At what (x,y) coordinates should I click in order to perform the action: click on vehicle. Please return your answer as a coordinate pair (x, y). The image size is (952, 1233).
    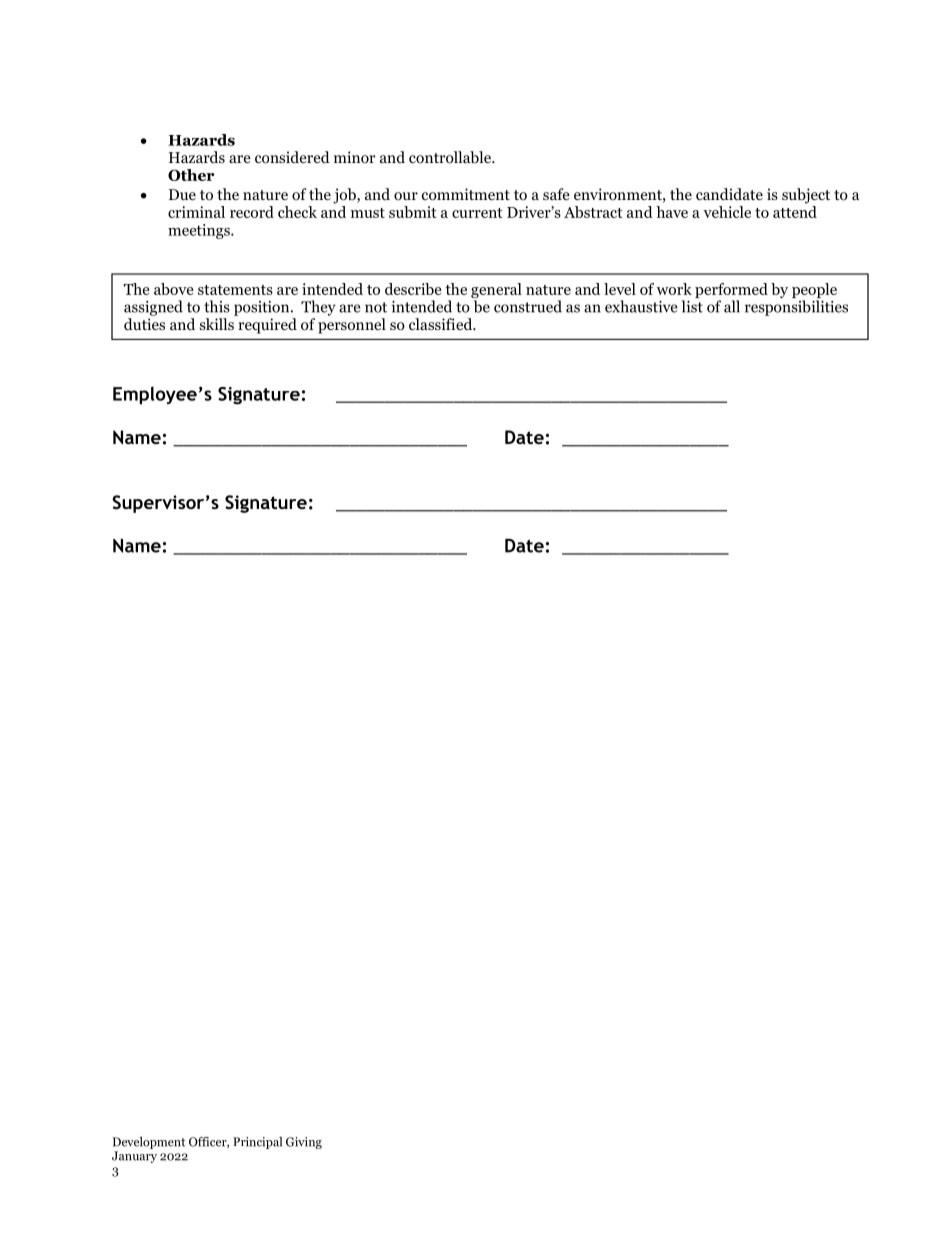
    Looking at the image, I should click on (727, 212).
